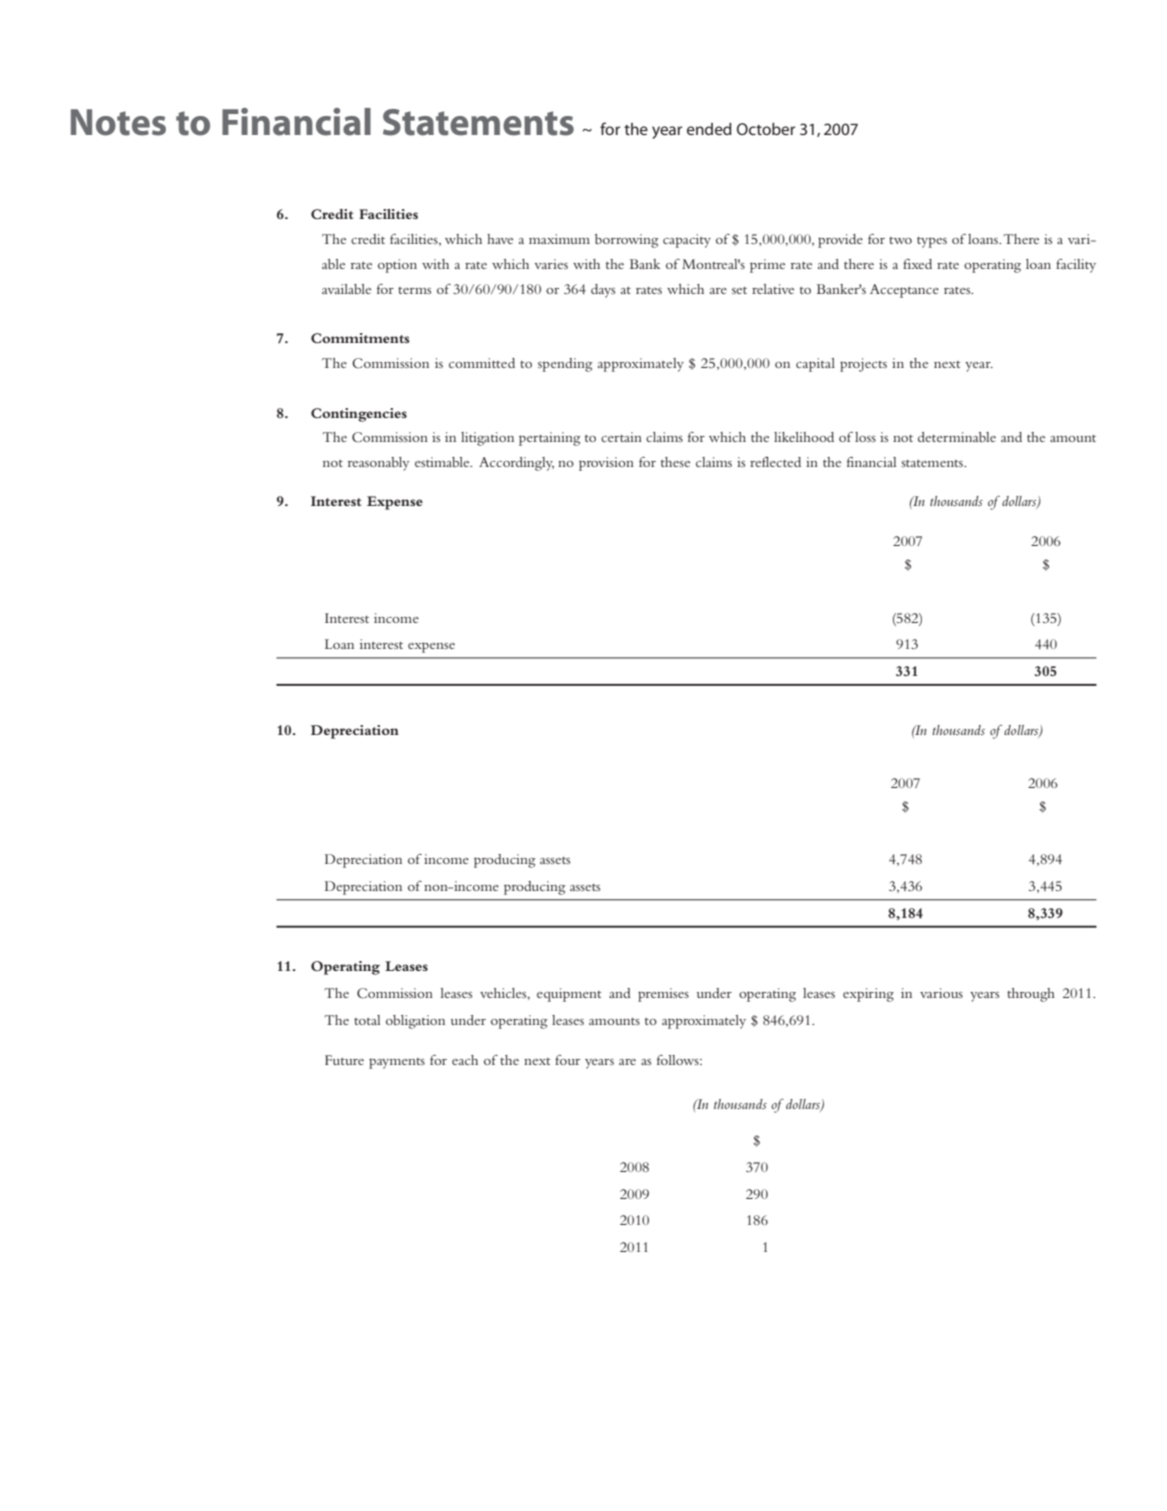 The width and height of the page is (1167, 1511). Describe the element at coordinates (1031, 995) in the page. I see `through` at that location.
